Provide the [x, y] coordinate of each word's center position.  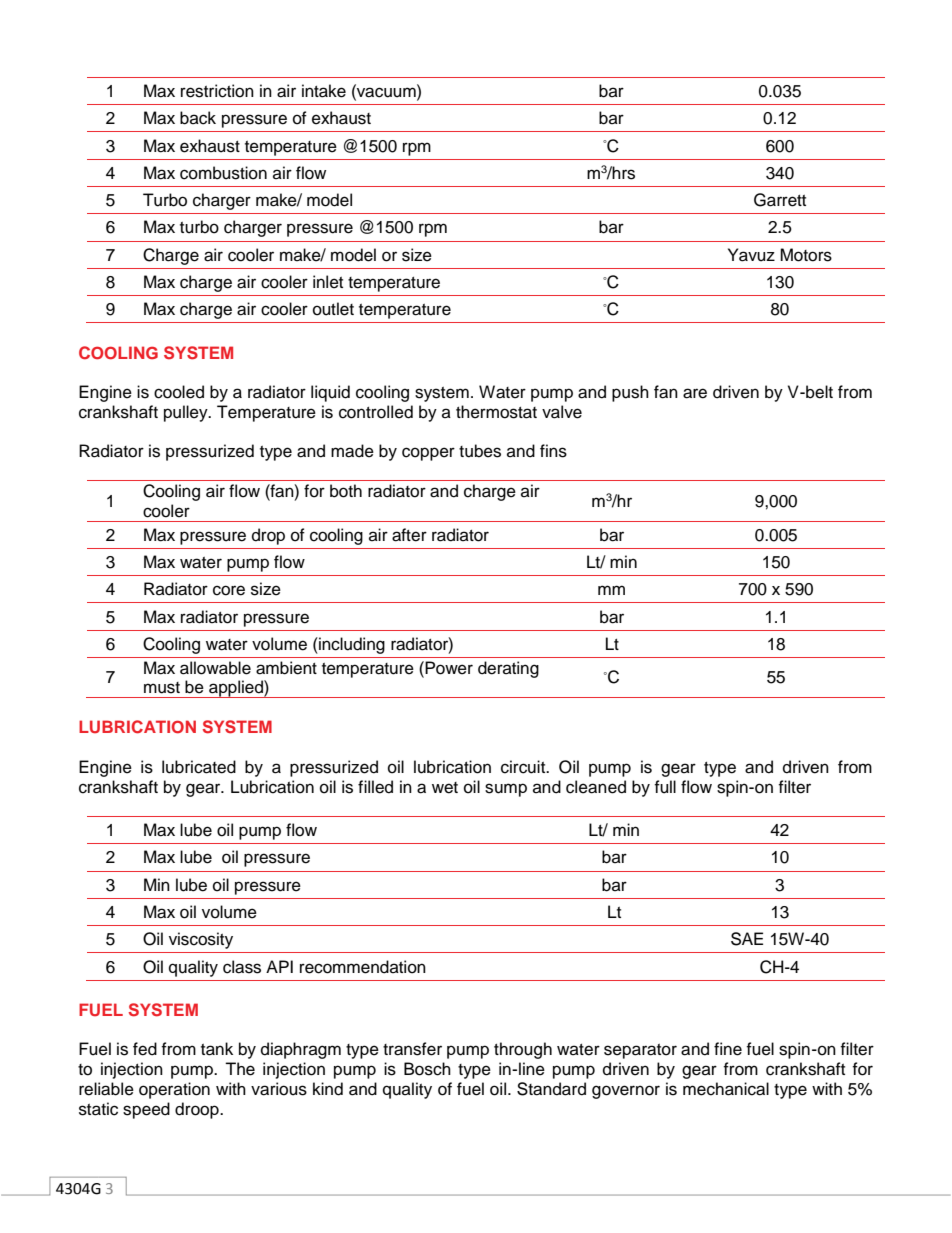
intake [324, 91]
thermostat [496, 412]
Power [449, 668]
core [229, 590]
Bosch [427, 1069]
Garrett [780, 200]
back [198, 118]
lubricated [199, 767]
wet [445, 788]
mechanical [726, 1089]
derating [508, 669]
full [665, 787]
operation [174, 1090]
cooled [179, 392]
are [695, 393]
